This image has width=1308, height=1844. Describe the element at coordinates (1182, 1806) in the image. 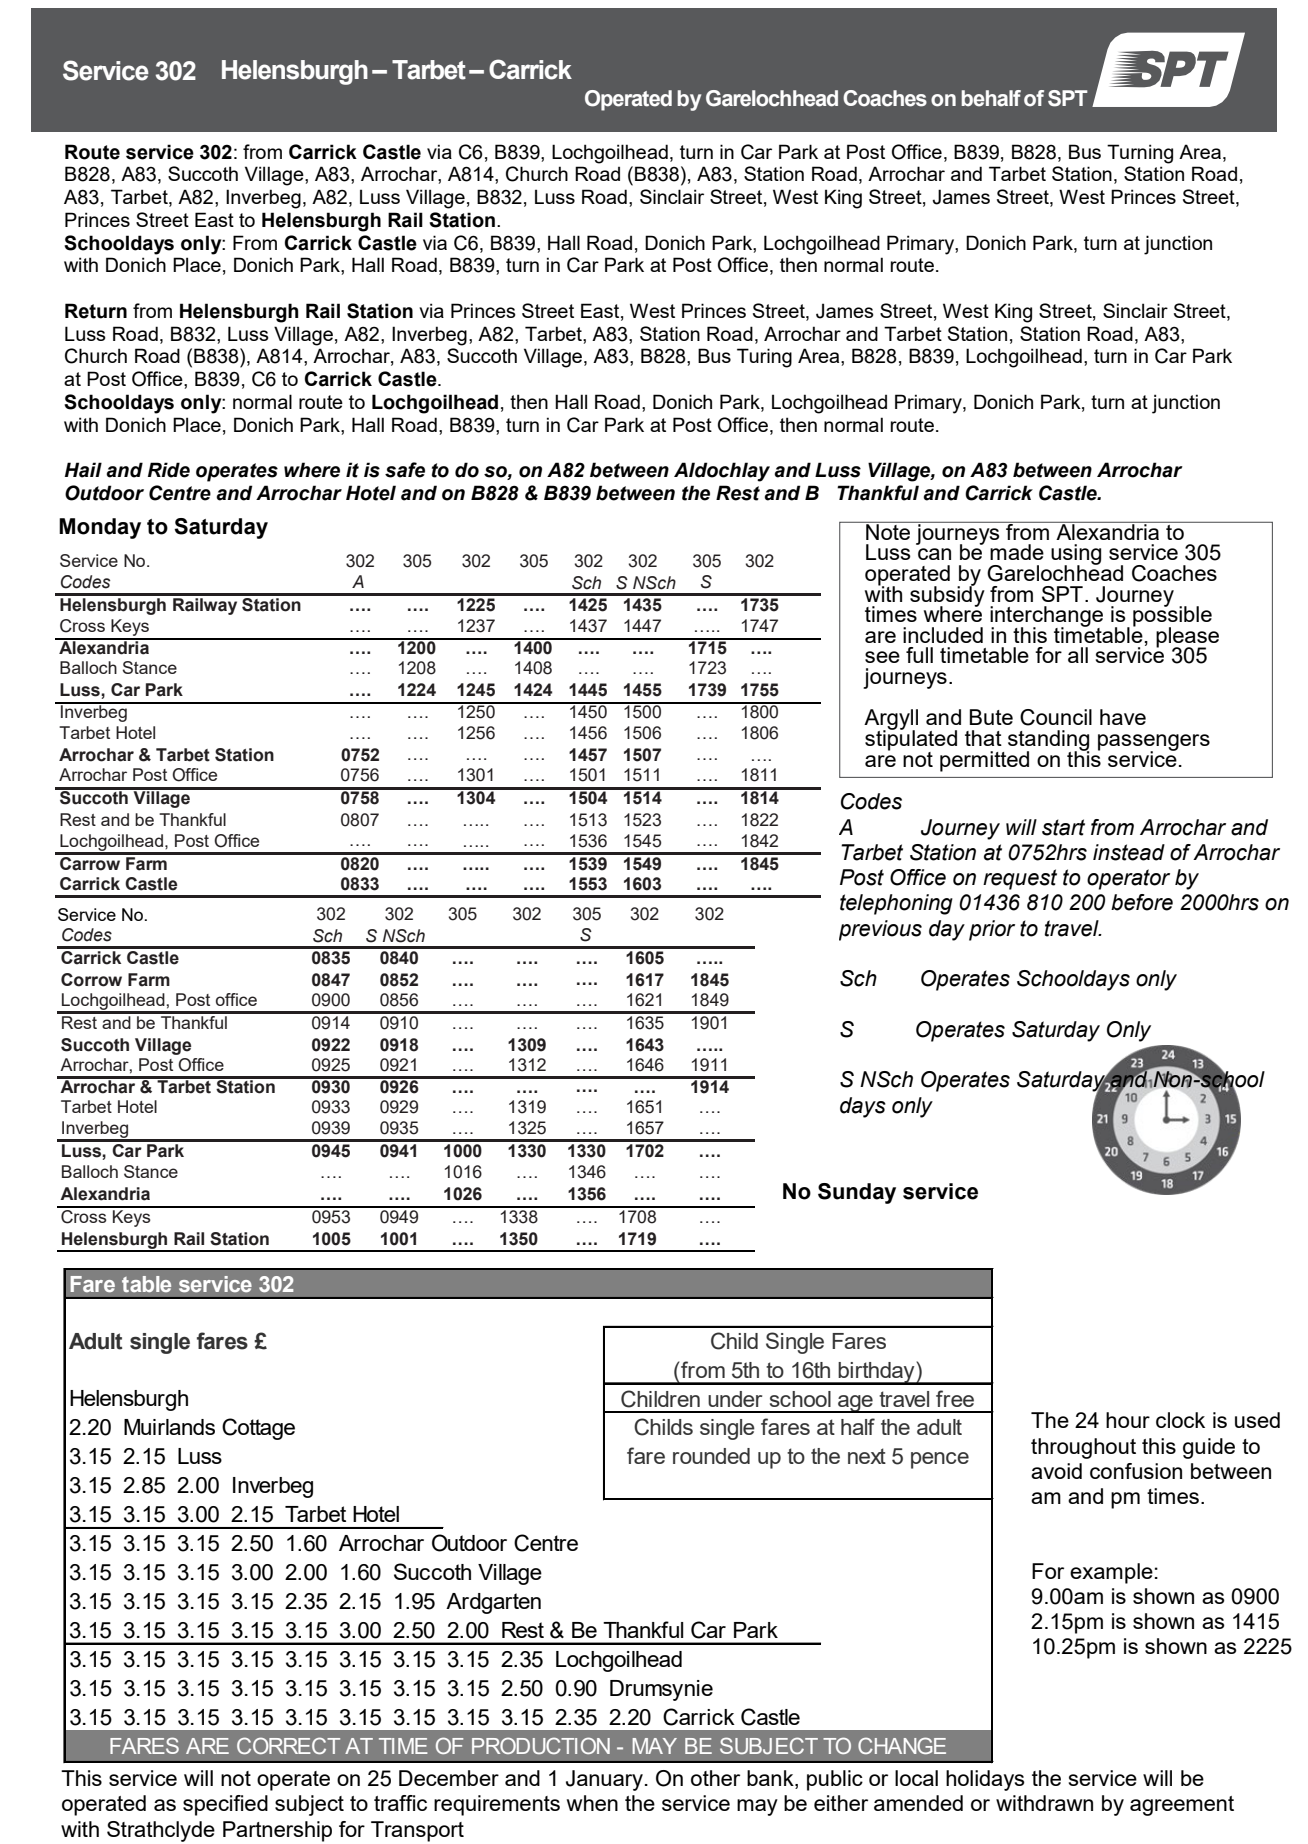

I see `agreement` at that location.
